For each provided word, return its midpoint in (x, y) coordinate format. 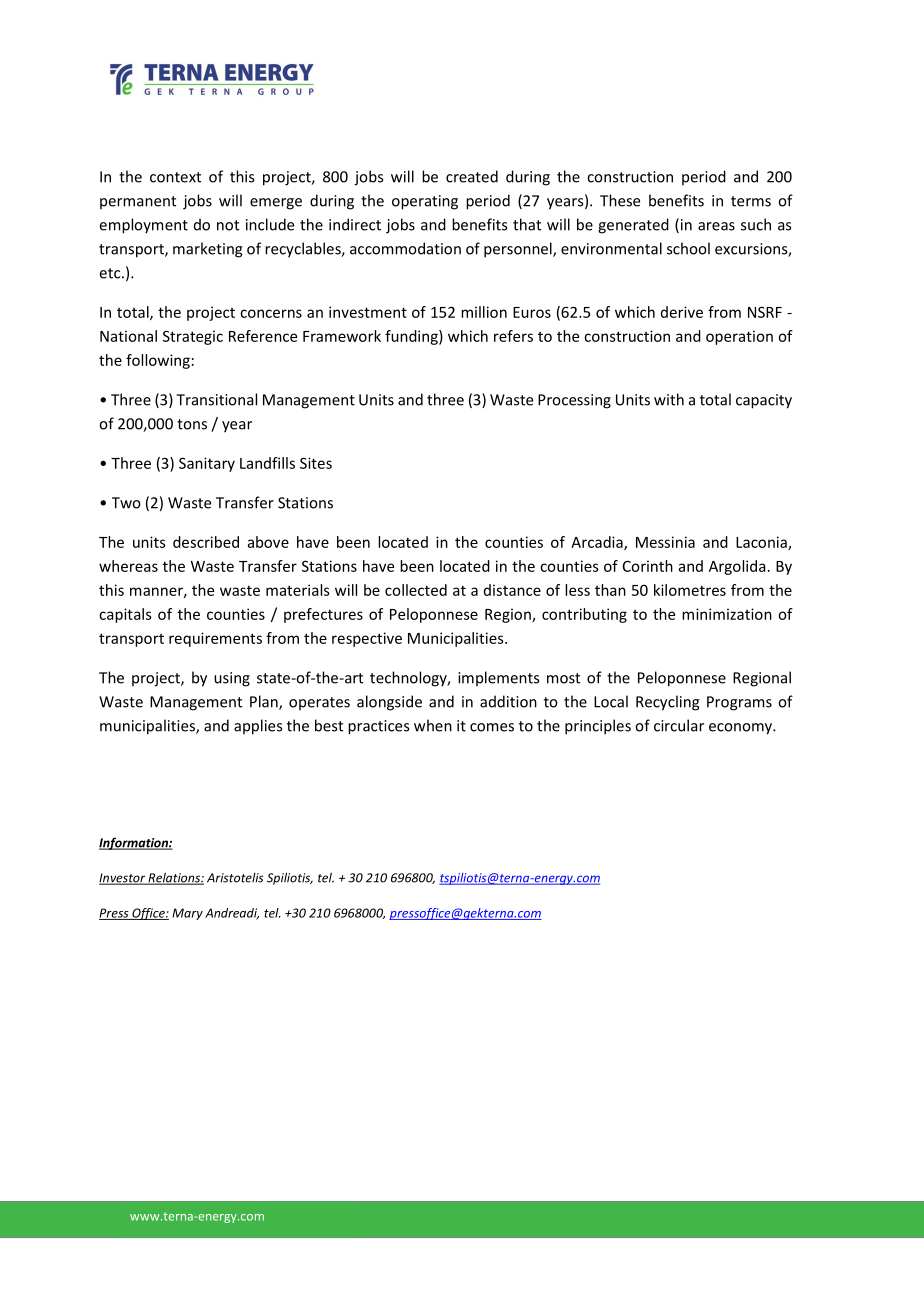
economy (741, 729)
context (175, 177)
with (669, 399)
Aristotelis (235, 878)
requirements (215, 639)
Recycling (668, 703)
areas (716, 226)
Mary (187, 914)
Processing (574, 401)
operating (425, 202)
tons (192, 424)
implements (498, 678)
